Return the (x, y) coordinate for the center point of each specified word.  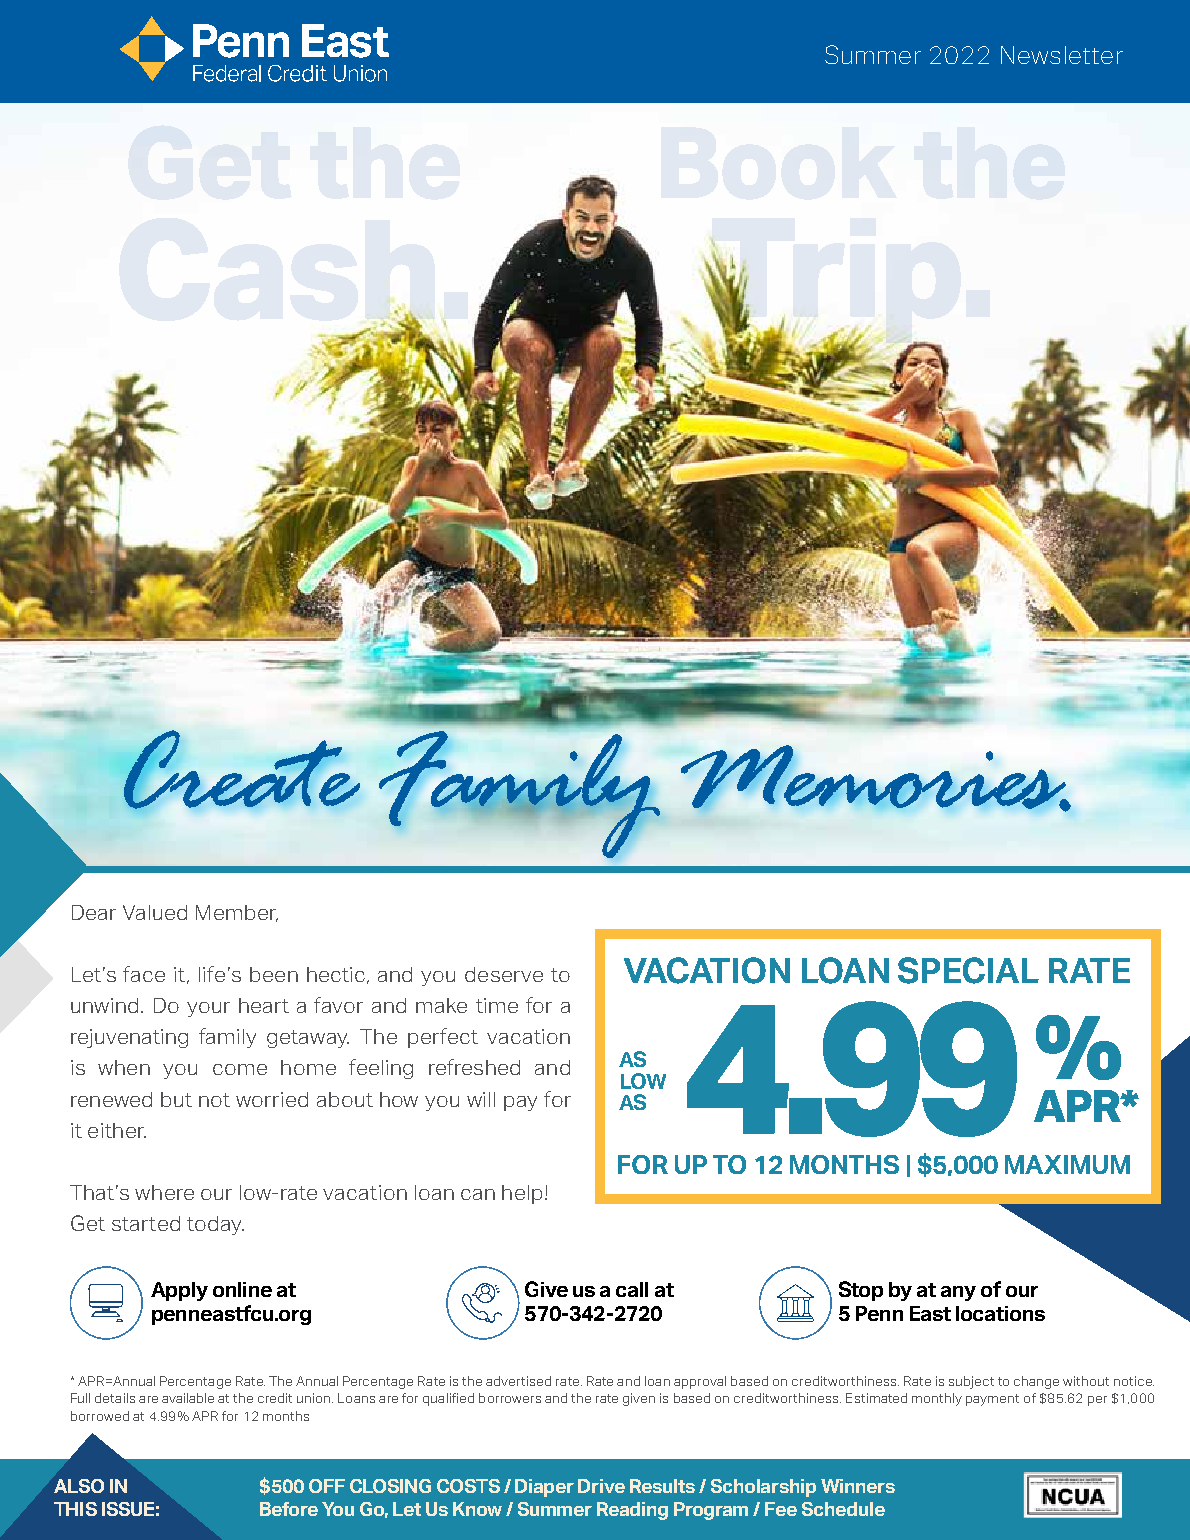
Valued (155, 912)
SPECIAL (968, 970)
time (497, 1005)
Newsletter (1062, 55)
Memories (874, 778)
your (208, 1009)
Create (242, 769)
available (188, 1398)
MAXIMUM (1067, 1164)
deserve (504, 974)
